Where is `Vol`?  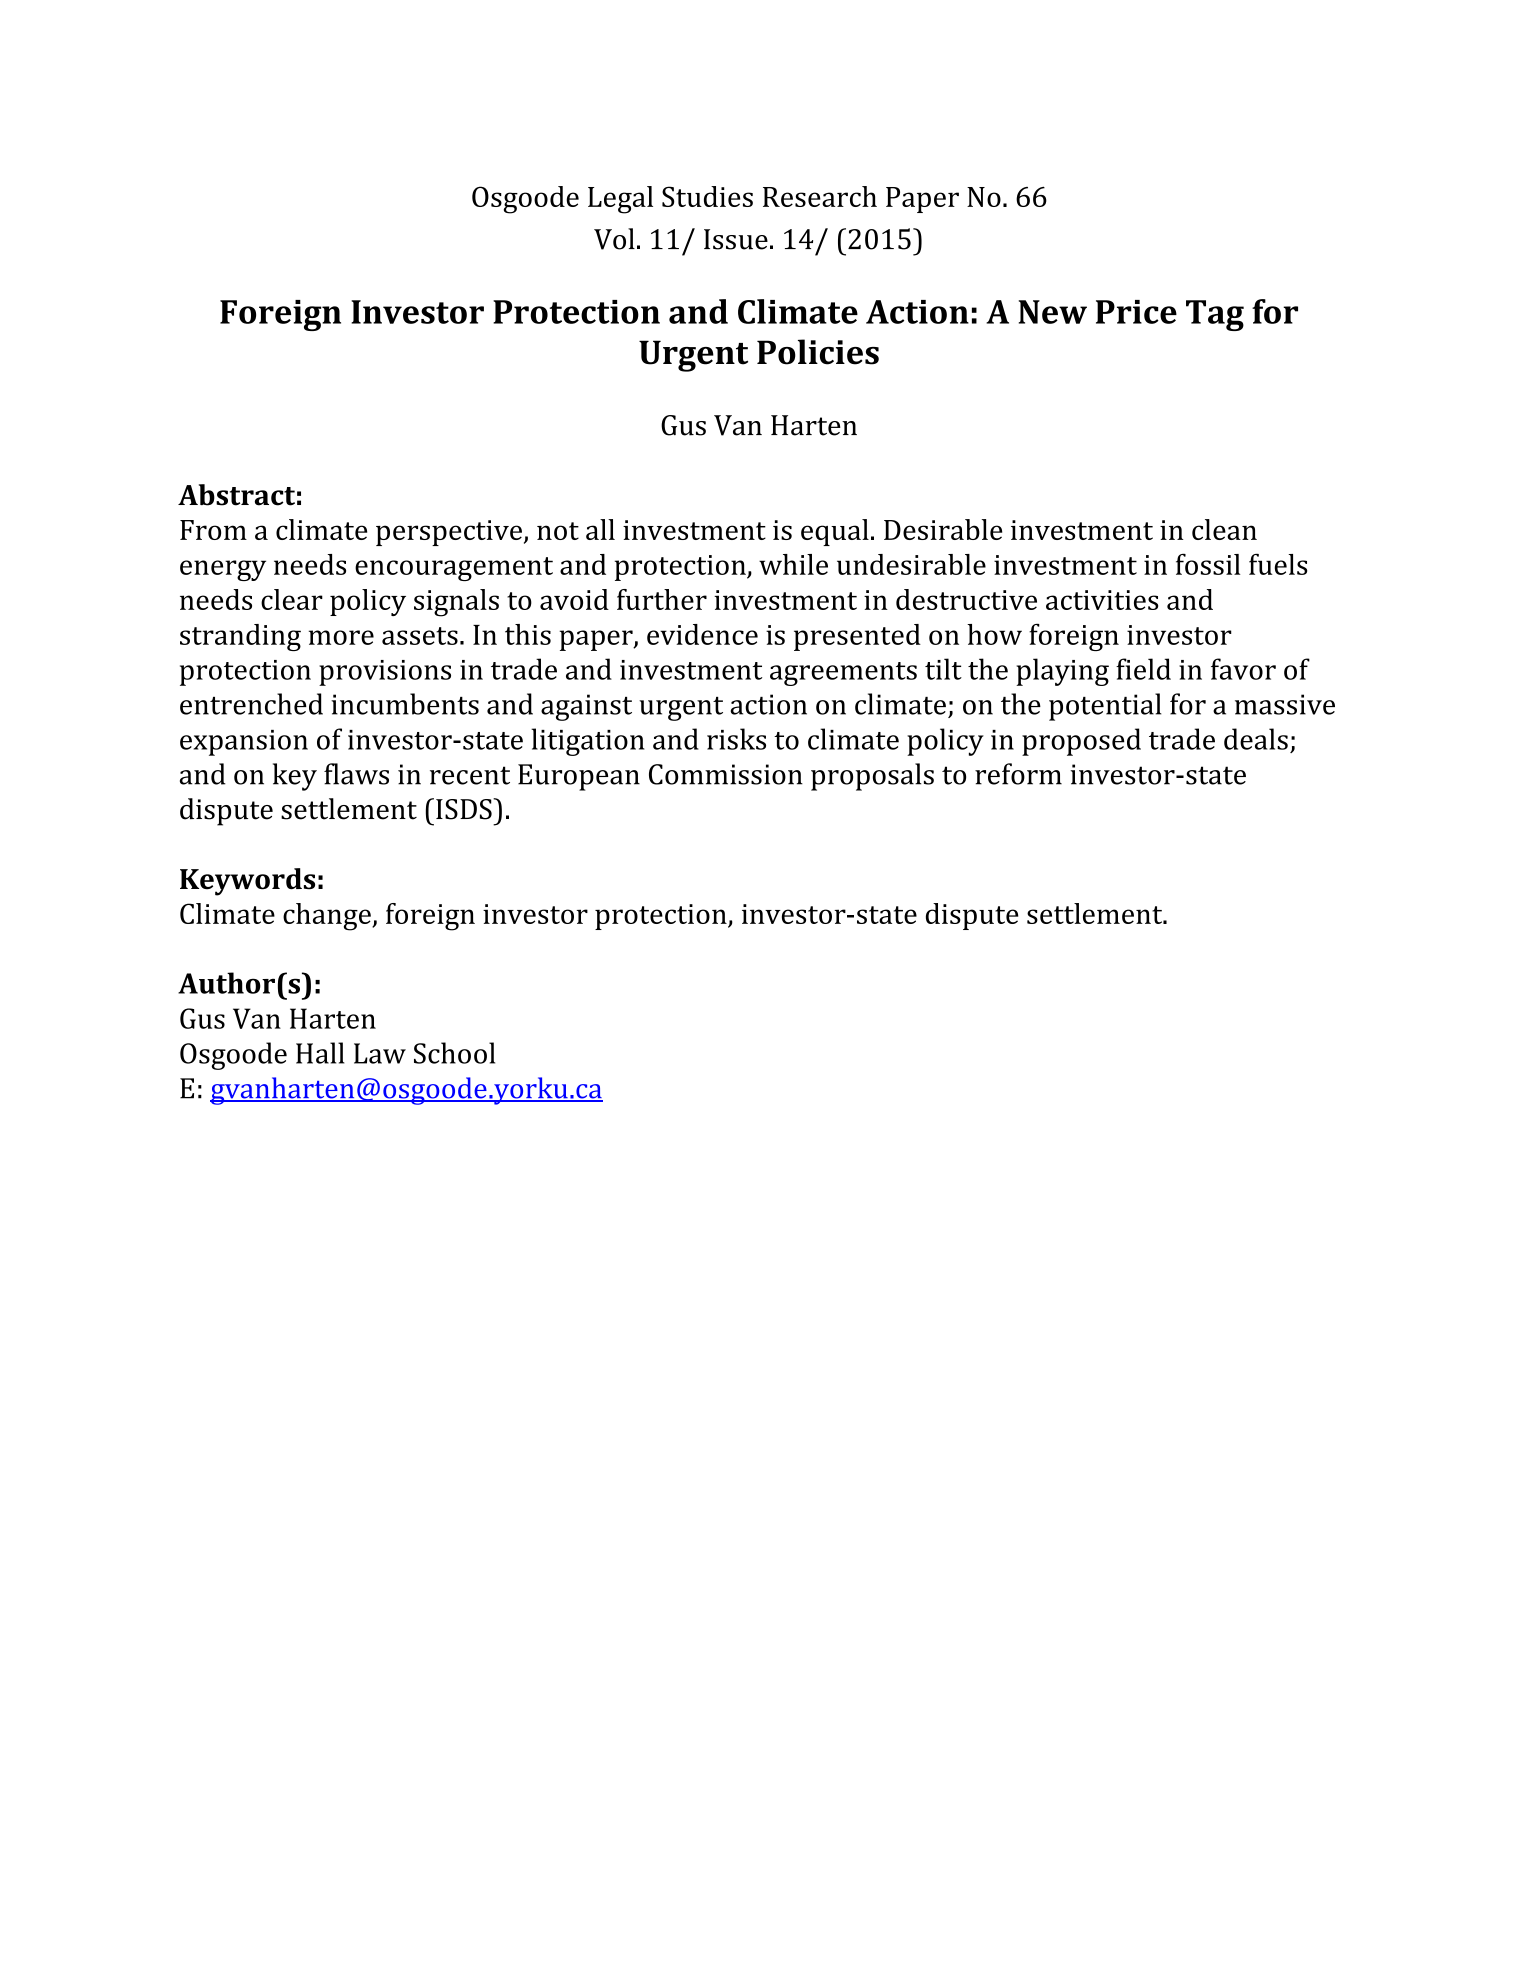
Vol is located at coordinates (614, 239).
